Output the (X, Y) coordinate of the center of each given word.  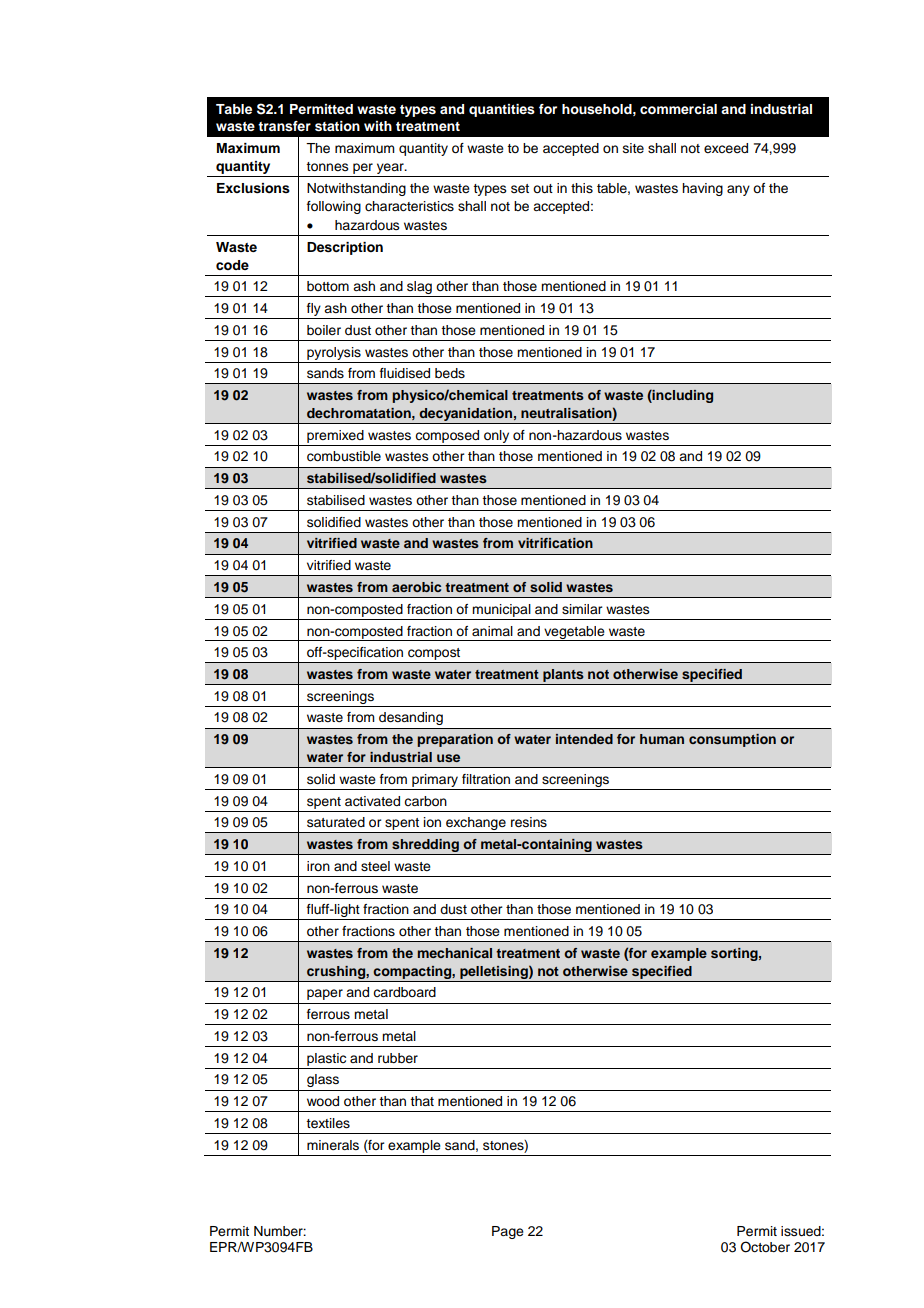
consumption (732, 740)
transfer (284, 126)
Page (508, 1232)
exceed (726, 148)
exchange (476, 825)
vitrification (555, 543)
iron (318, 866)
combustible (344, 456)
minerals (333, 1145)
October (765, 1247)
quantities (502, 110)
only (496, 436)
